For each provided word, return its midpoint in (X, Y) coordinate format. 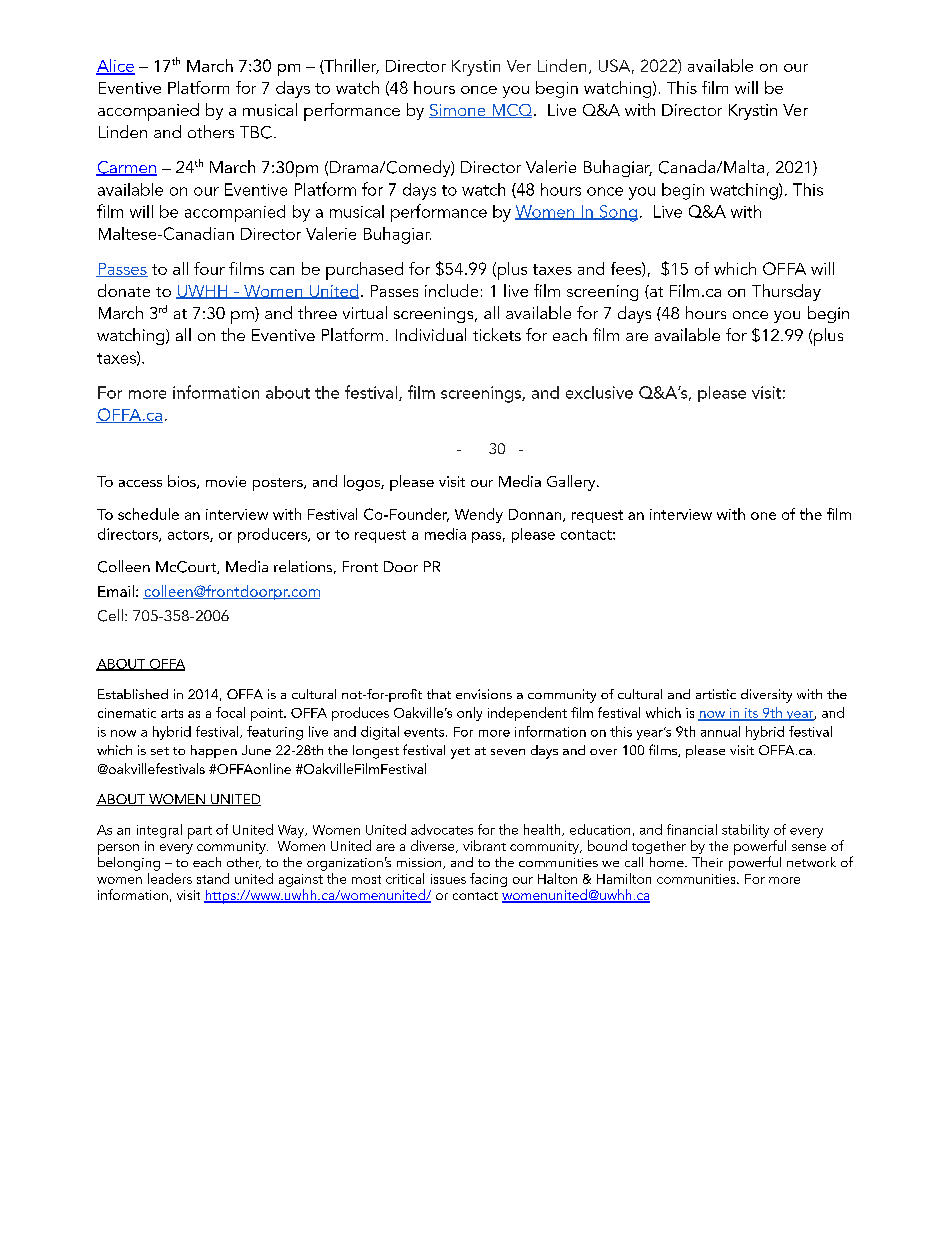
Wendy (479, 515)
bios (183, 482)
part (200, 832)
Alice (115, 66)
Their (707, 862)
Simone (458, 111)
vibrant (484, 845)
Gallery (572, 483)
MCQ (512, 111)
